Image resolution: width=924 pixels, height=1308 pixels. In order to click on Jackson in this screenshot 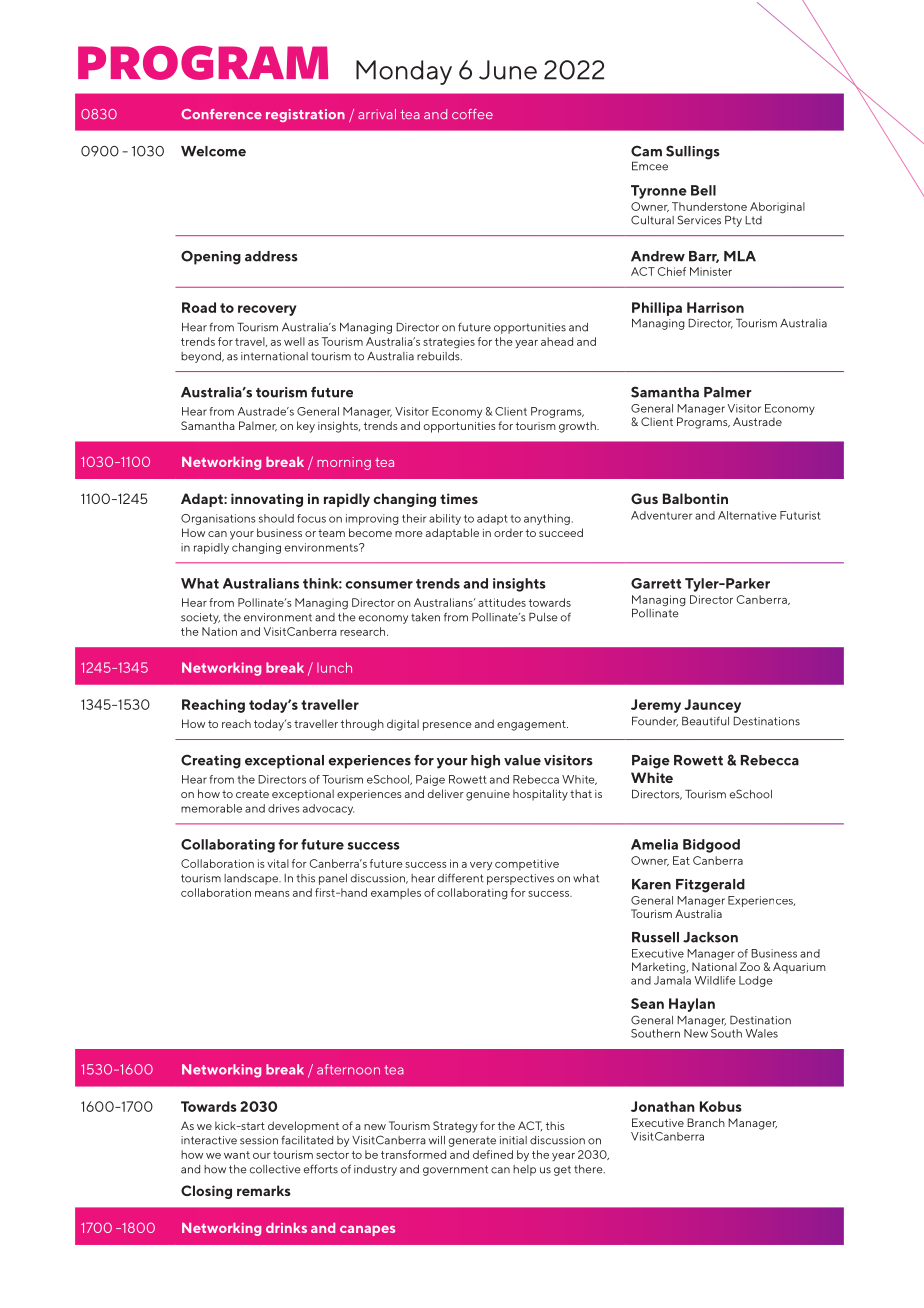, I will do `click(710, 937)`.
